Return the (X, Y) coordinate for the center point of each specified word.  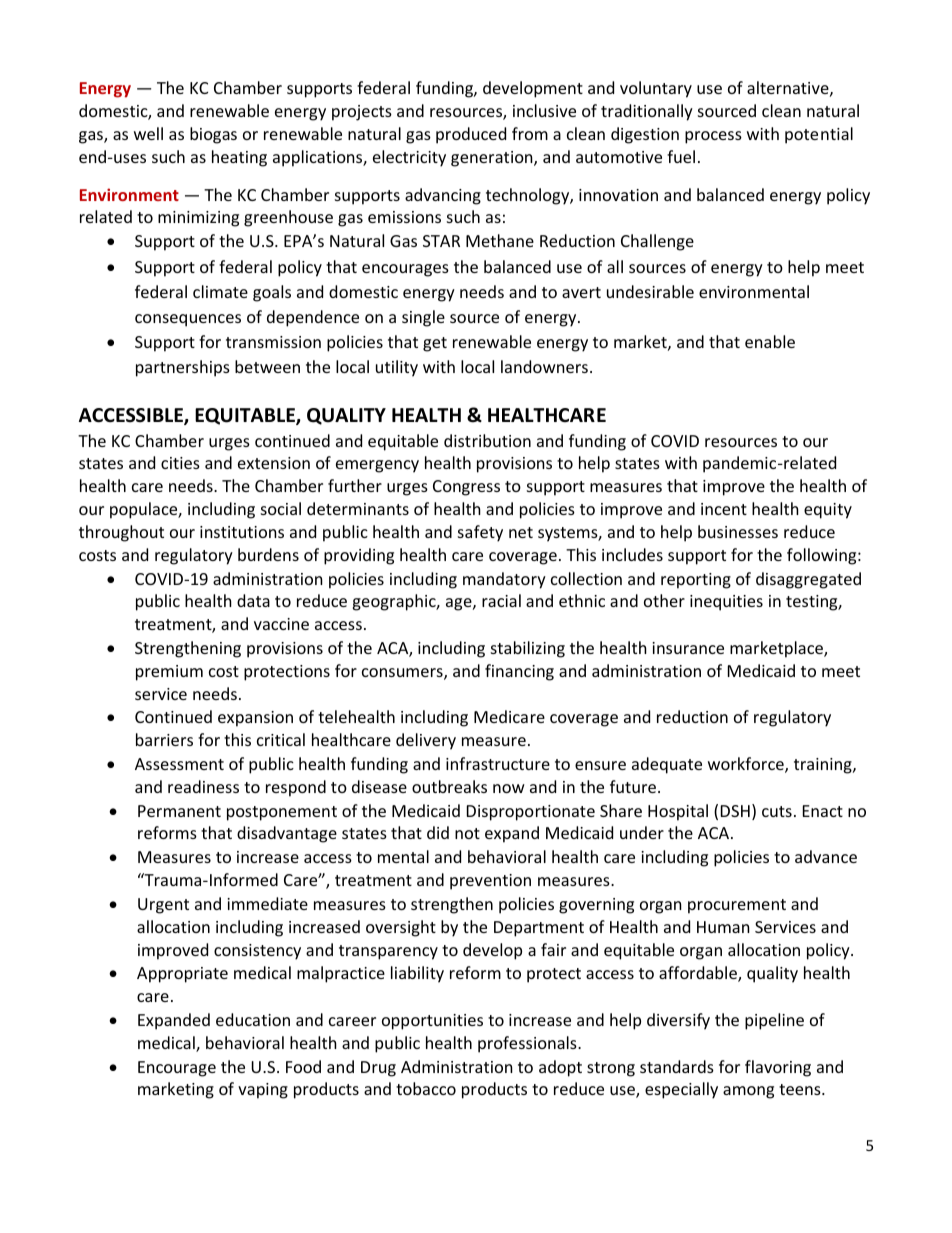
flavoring (778, 1068)
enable (770, 341)
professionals (528, 1044)
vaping (263, 1091)
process (713, 137)
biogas (213, 135)
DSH (735, 811)
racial (501, 600)
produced (471, 135)
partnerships (183, 368)
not (467, 833)
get (435, 344)
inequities (726, 603)
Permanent (179, 811)
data (253, 600)
